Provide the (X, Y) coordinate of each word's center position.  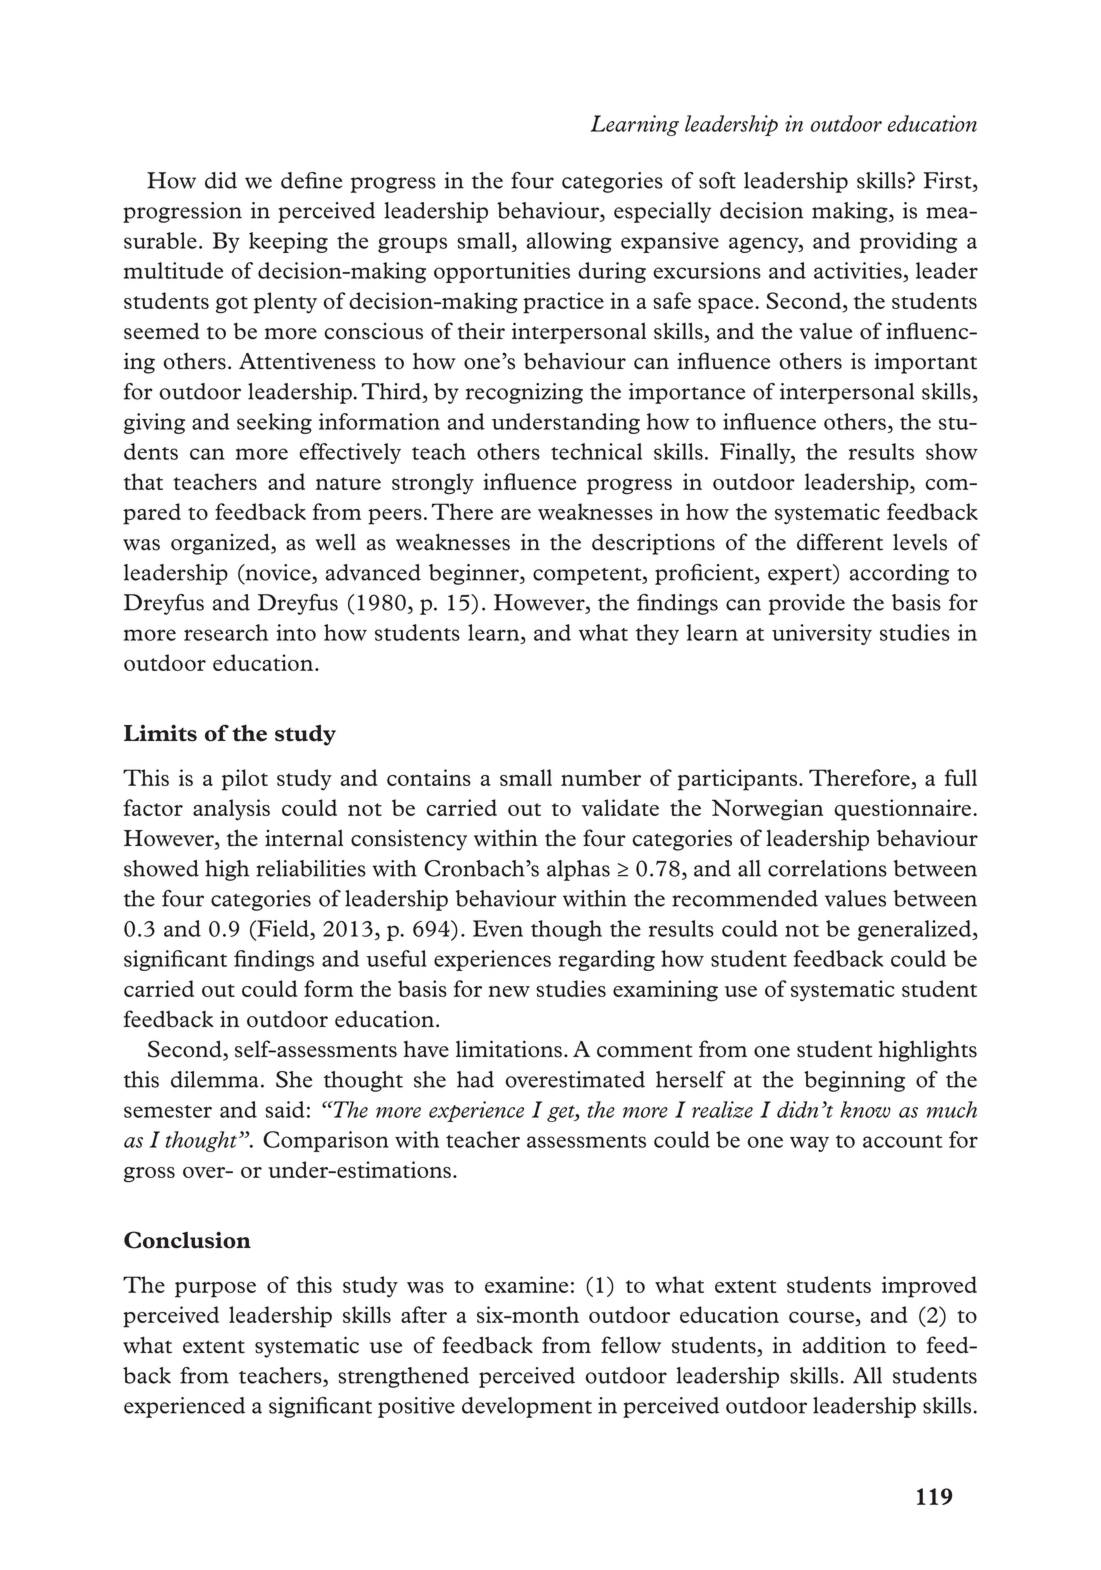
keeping (288, 242)
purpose (215, 1290)
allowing (569, 242)
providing (908, 242)
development (527, 1407)
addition (844, 1345)
